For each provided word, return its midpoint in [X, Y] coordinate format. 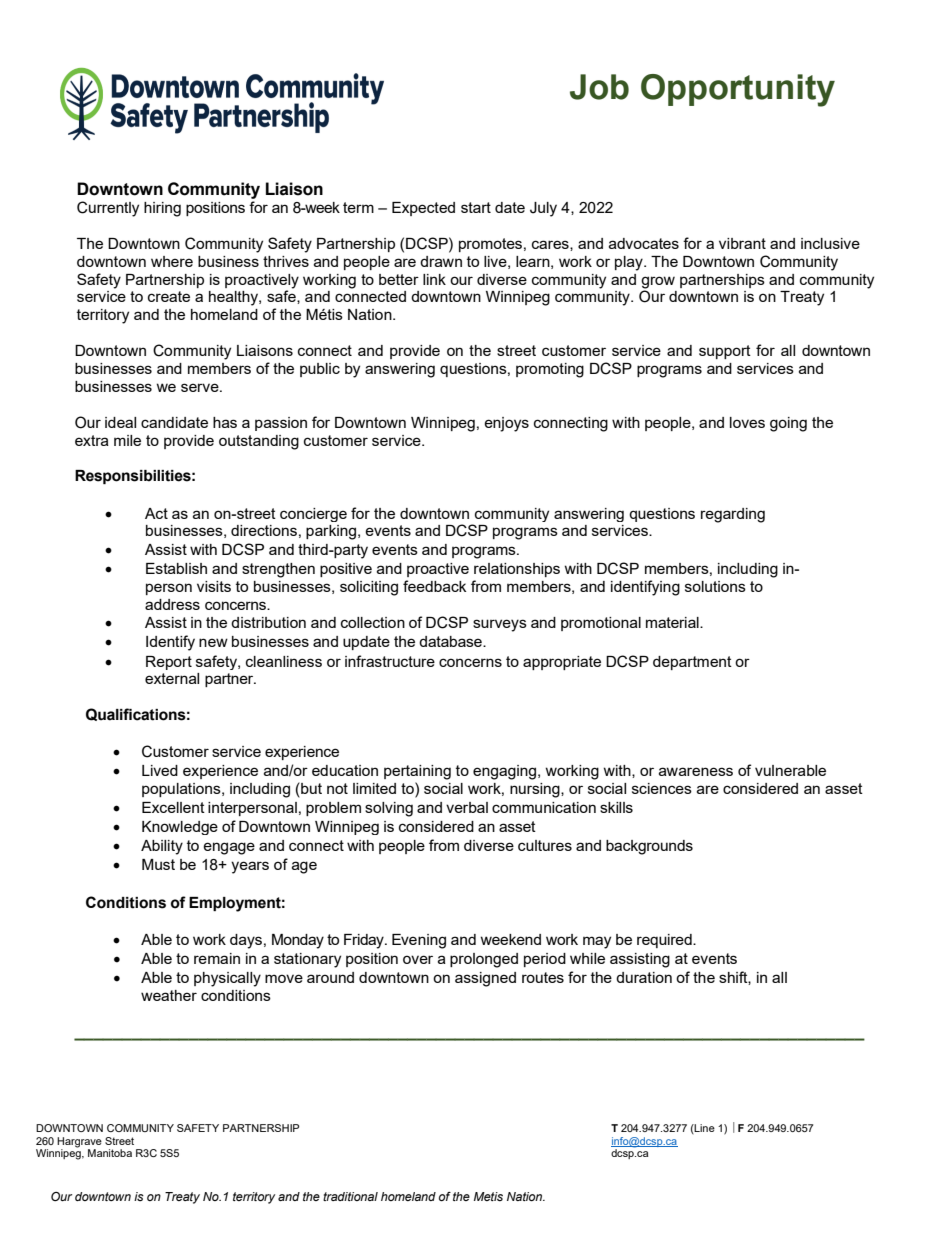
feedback [434, 586]
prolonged [484, 960]
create [169, 296]
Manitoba [110, 1153]
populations [182, 790]
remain [217, 958]
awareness [696, 771]
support [725, 352]
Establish [176, 568]
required [665, 941]
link [434, 279]
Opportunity [738, 90]
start [476, 207]
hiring [162, 209]
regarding [733, 515]
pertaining [417, 772]
